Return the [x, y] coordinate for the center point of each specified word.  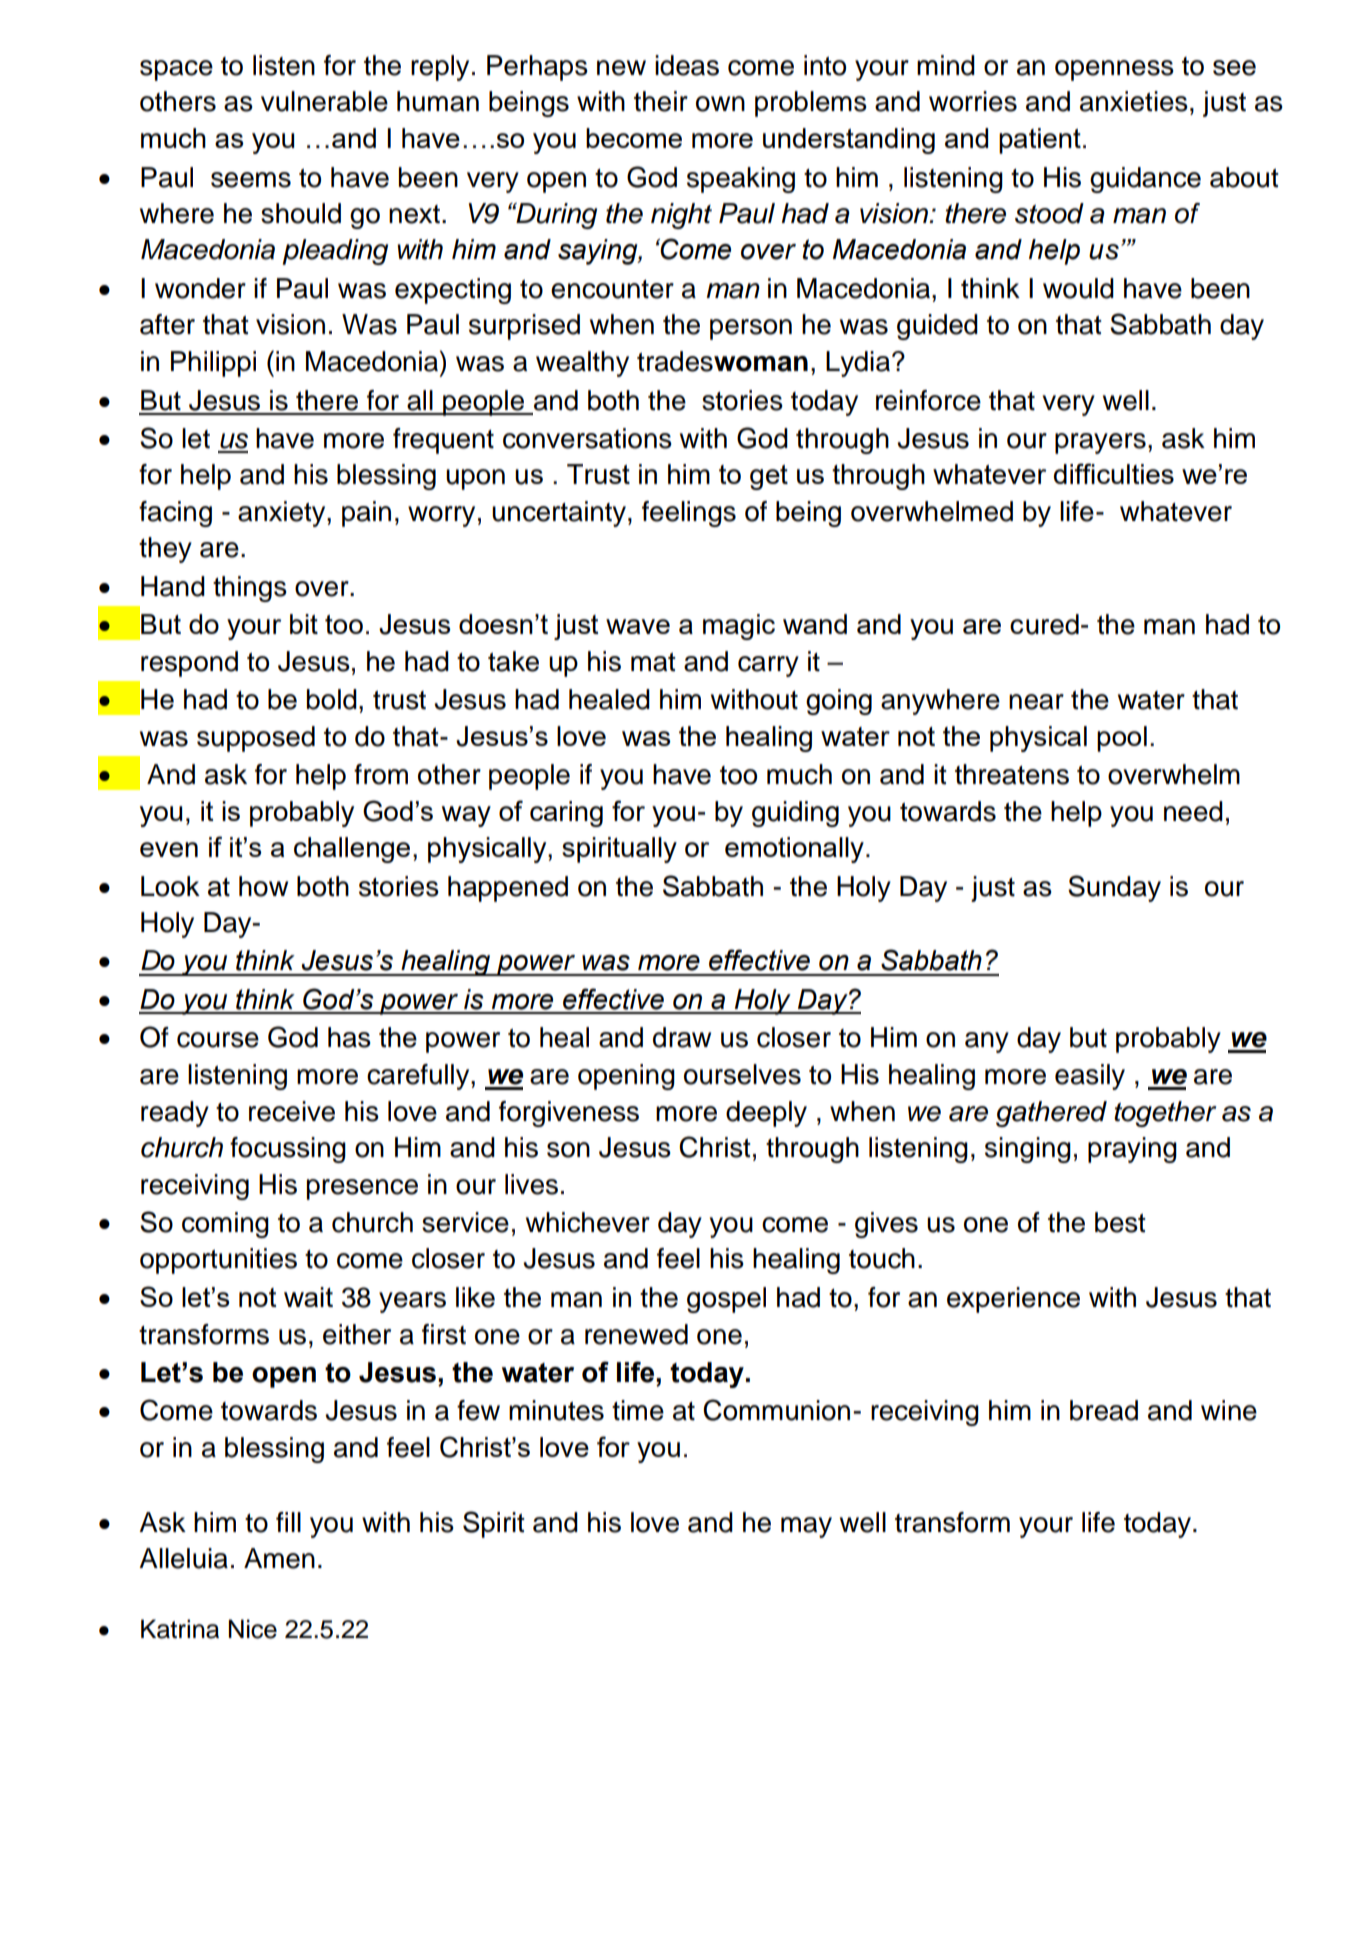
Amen [279, 1558]
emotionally [794, 850]
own [720, 104]
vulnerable [324, 101]
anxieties [1134, 101]
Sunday [1114, 888]
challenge [352, 850]
